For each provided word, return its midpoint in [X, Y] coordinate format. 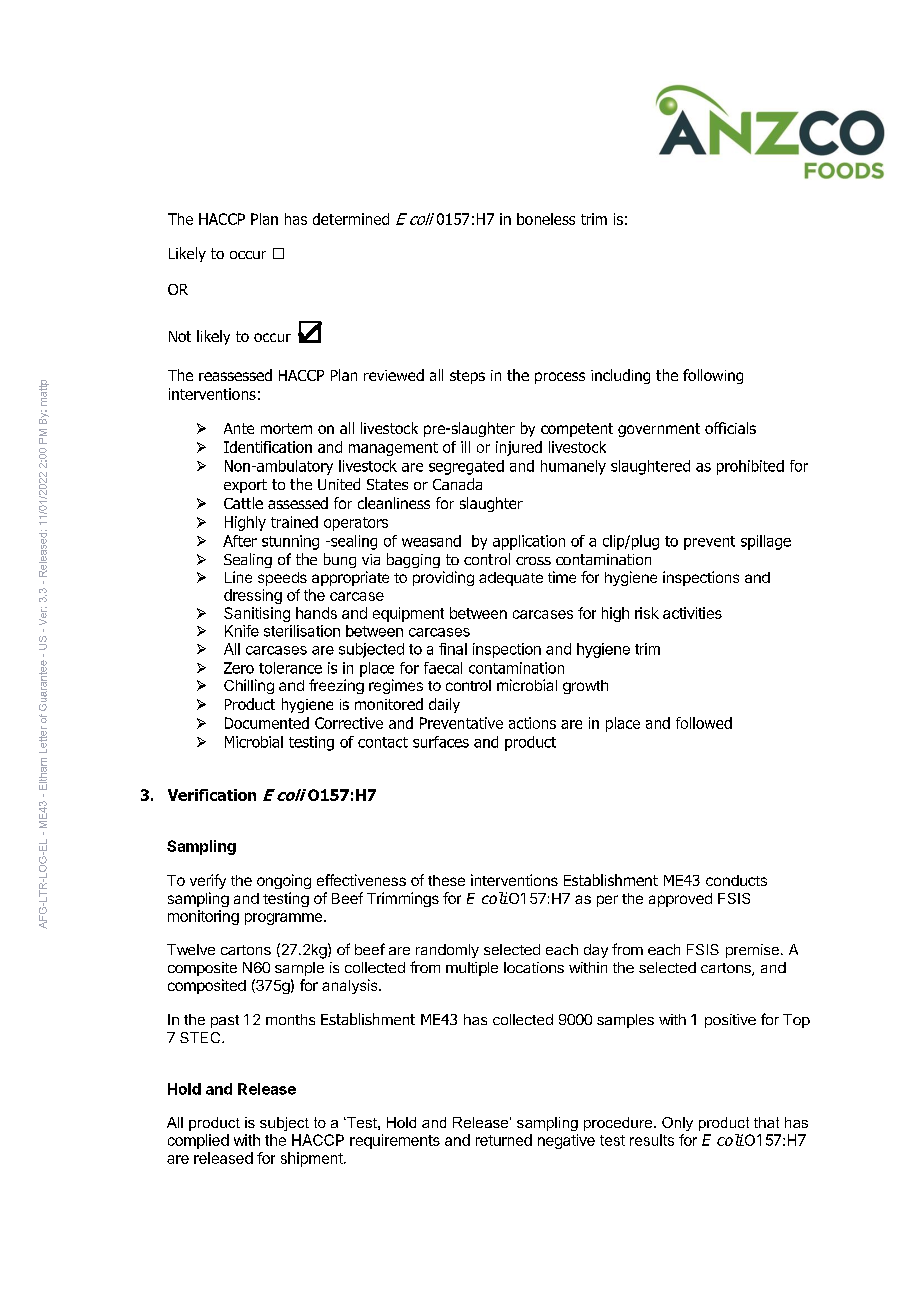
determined [351, 219]
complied [198, 1141]
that [766, 1122]
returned [504, 1140]
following [713, 376]
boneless [546, 219]
